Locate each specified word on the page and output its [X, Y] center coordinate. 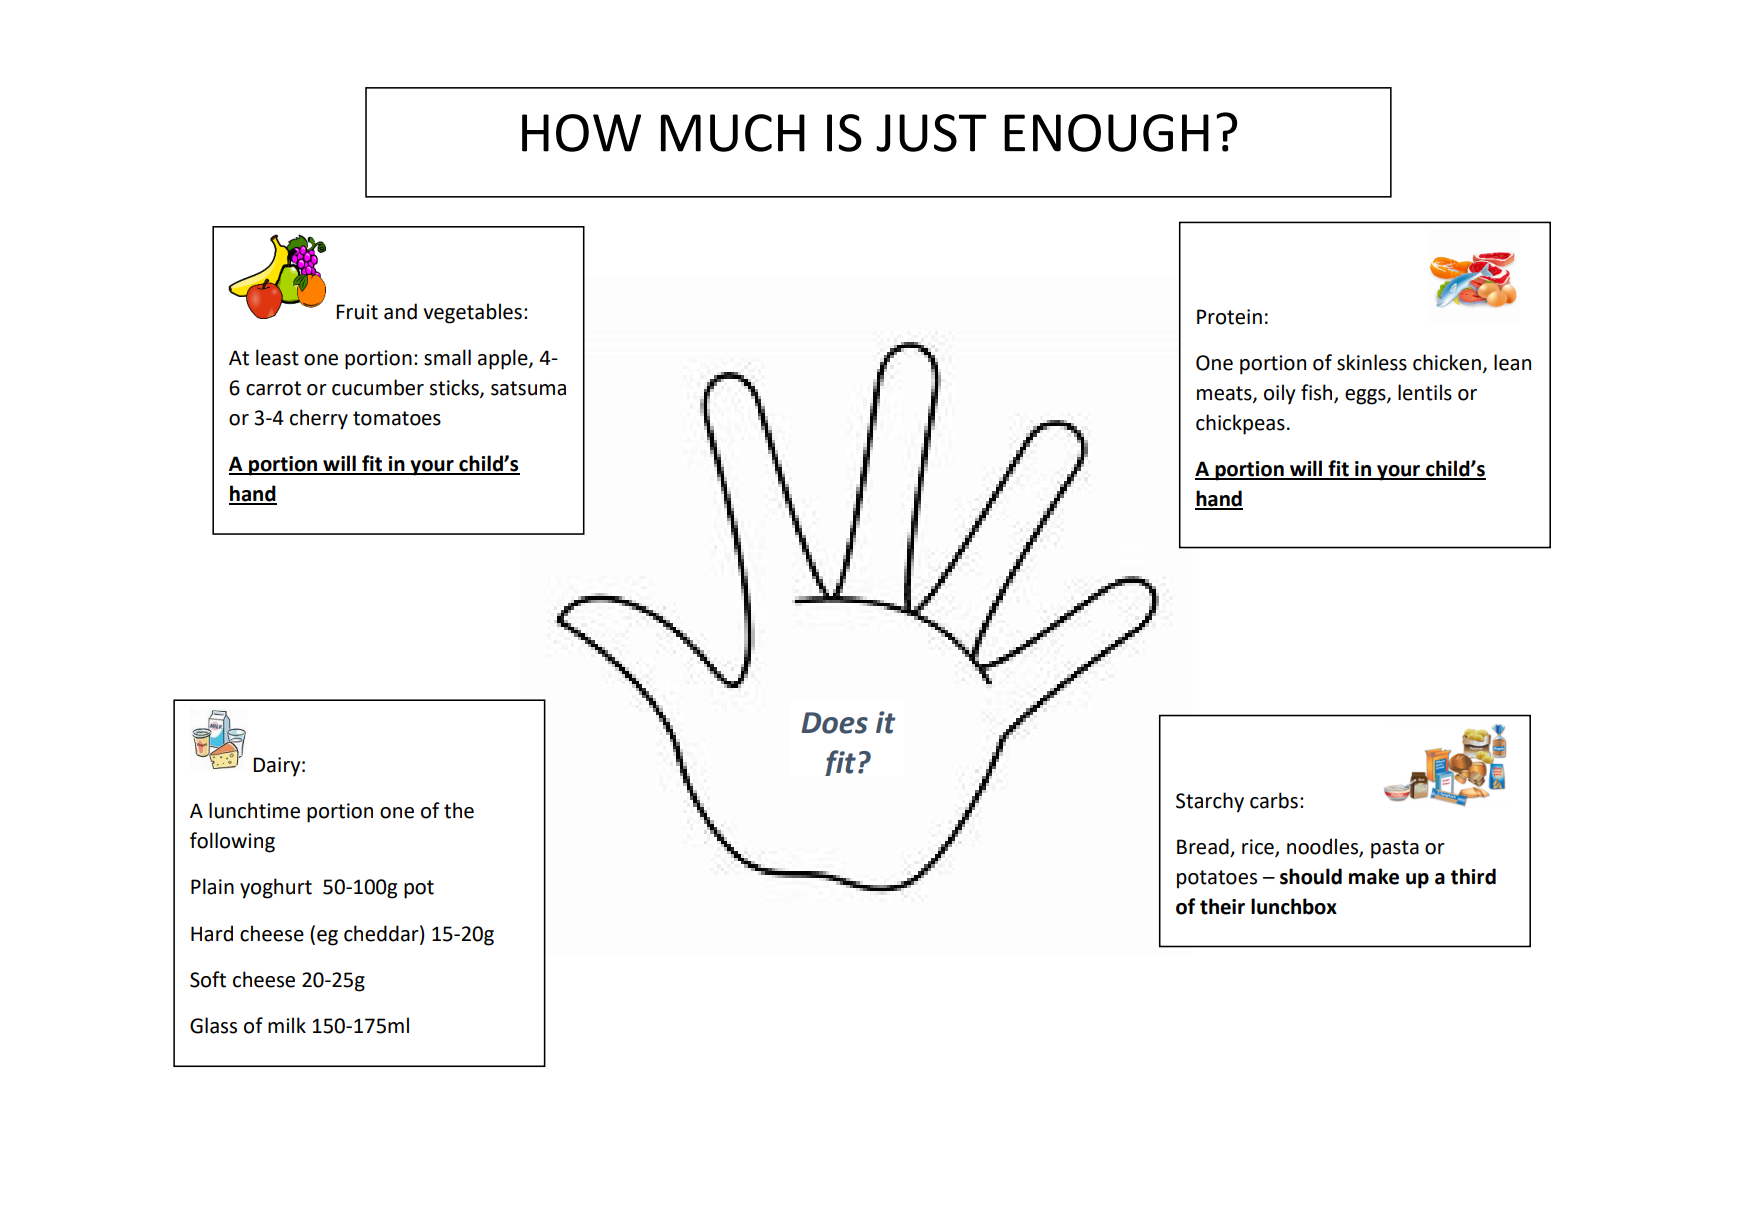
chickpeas [1240, 424]
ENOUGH [1106, 133]
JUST [931, 133]
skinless [1372, 362]
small [447, 357]
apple [504, 359]
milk [287, 1025]
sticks [455, 388]
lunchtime [254, 810]
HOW [581, 133]
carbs [1274, 800]
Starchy [1210, 802]
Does [834, 723]
